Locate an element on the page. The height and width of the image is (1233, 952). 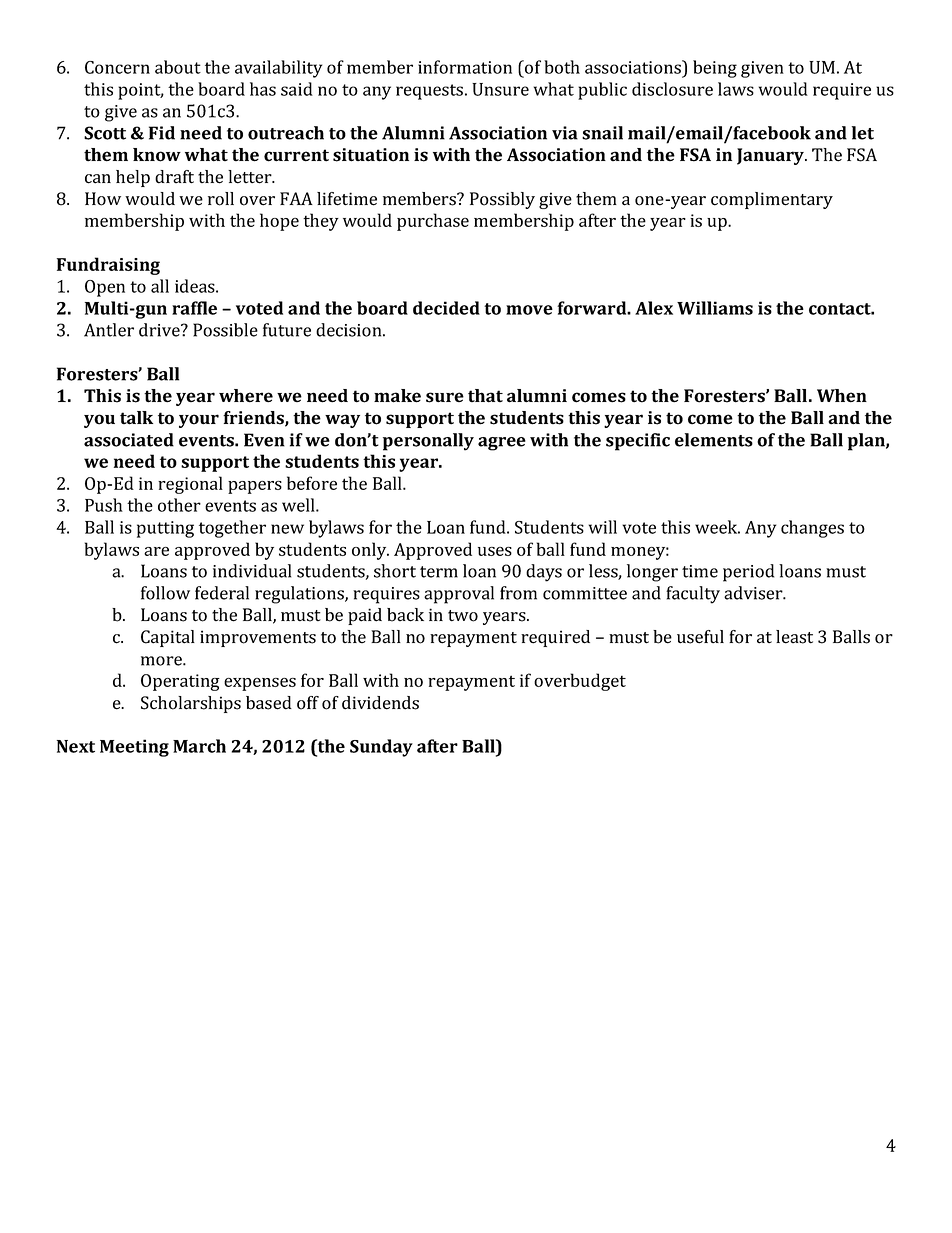
requests is located at coordinates (429, 92).
